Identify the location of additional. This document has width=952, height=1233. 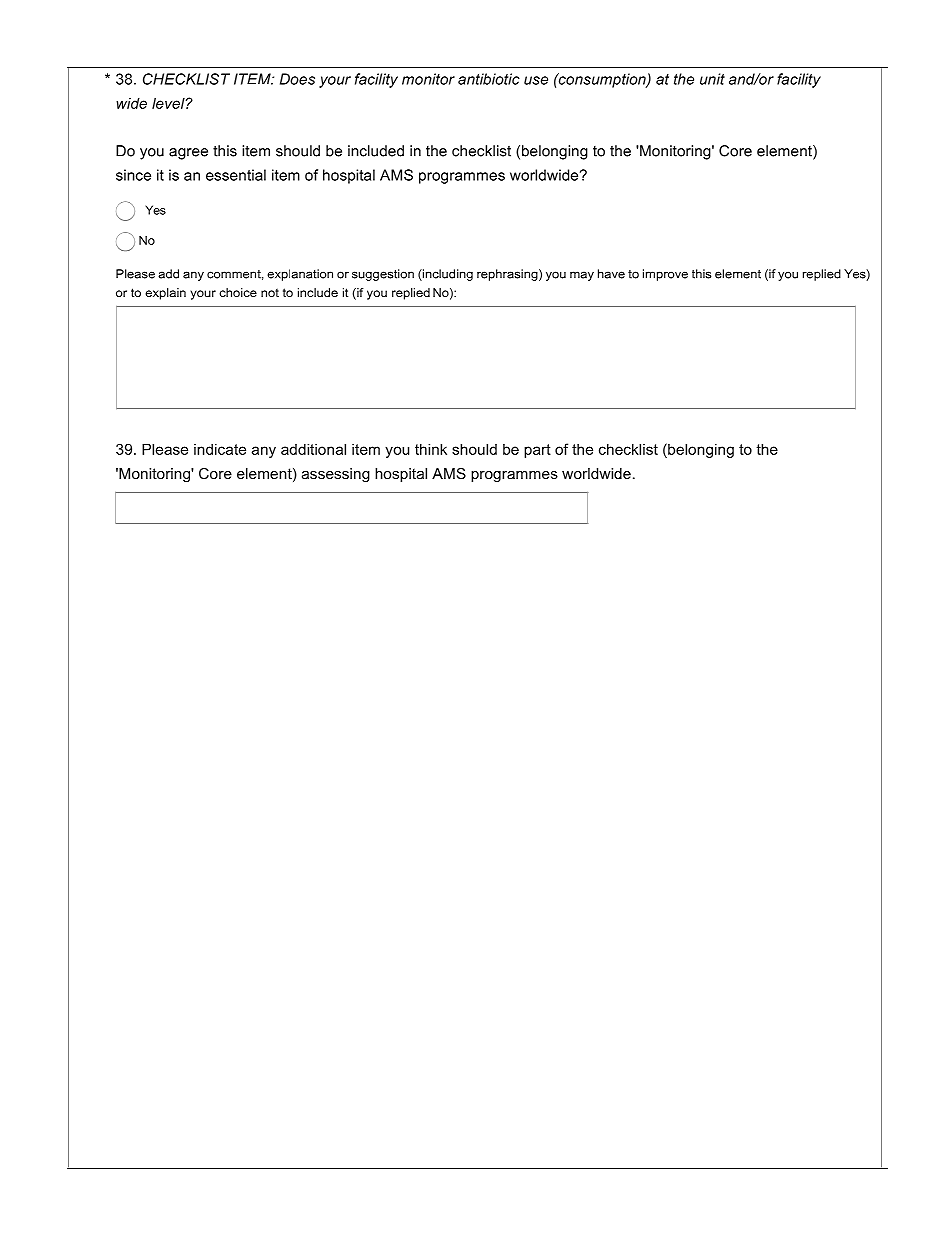
(313, 449).
